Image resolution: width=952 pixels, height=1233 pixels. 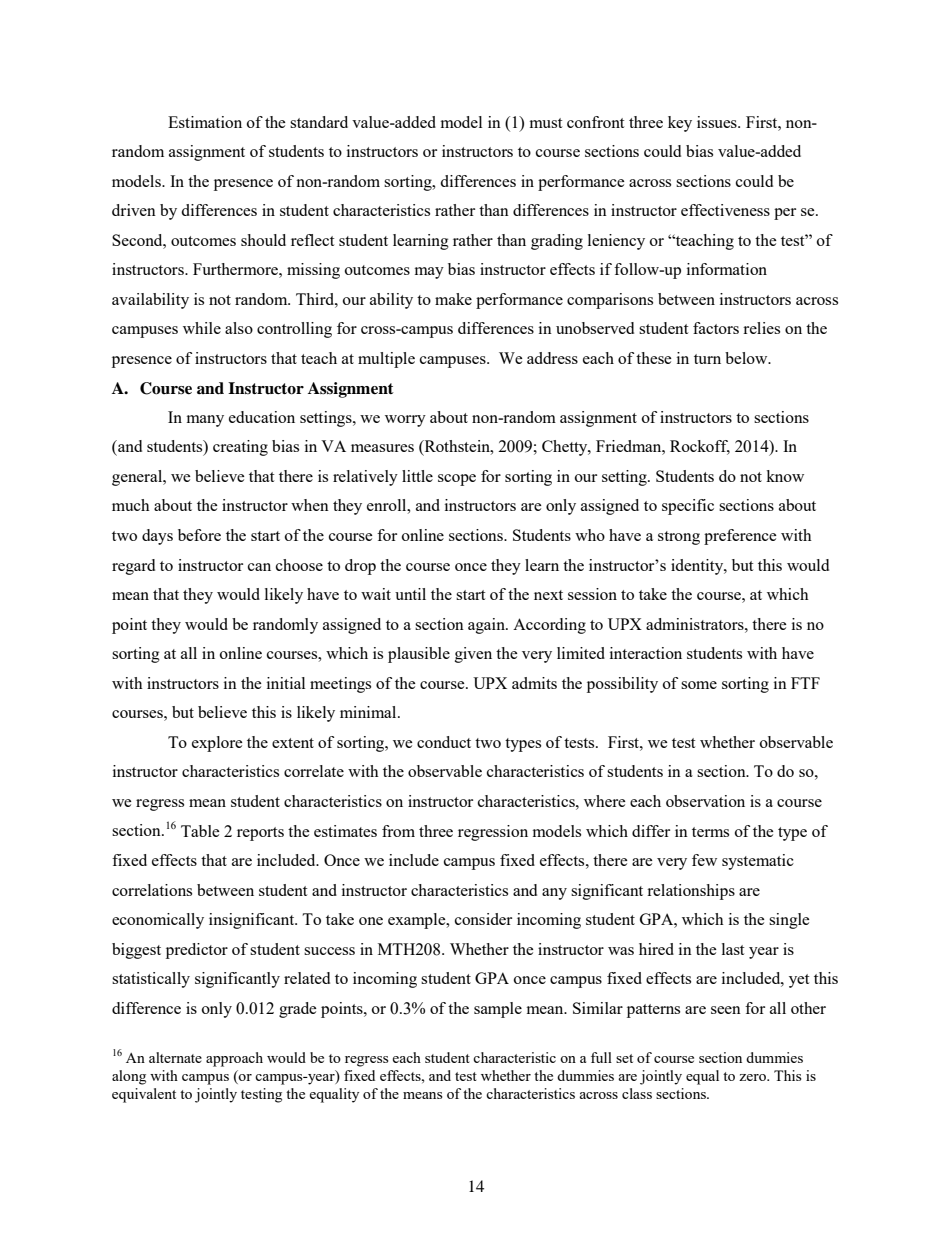 I want to click on regard, so click(x=133, y=567).
